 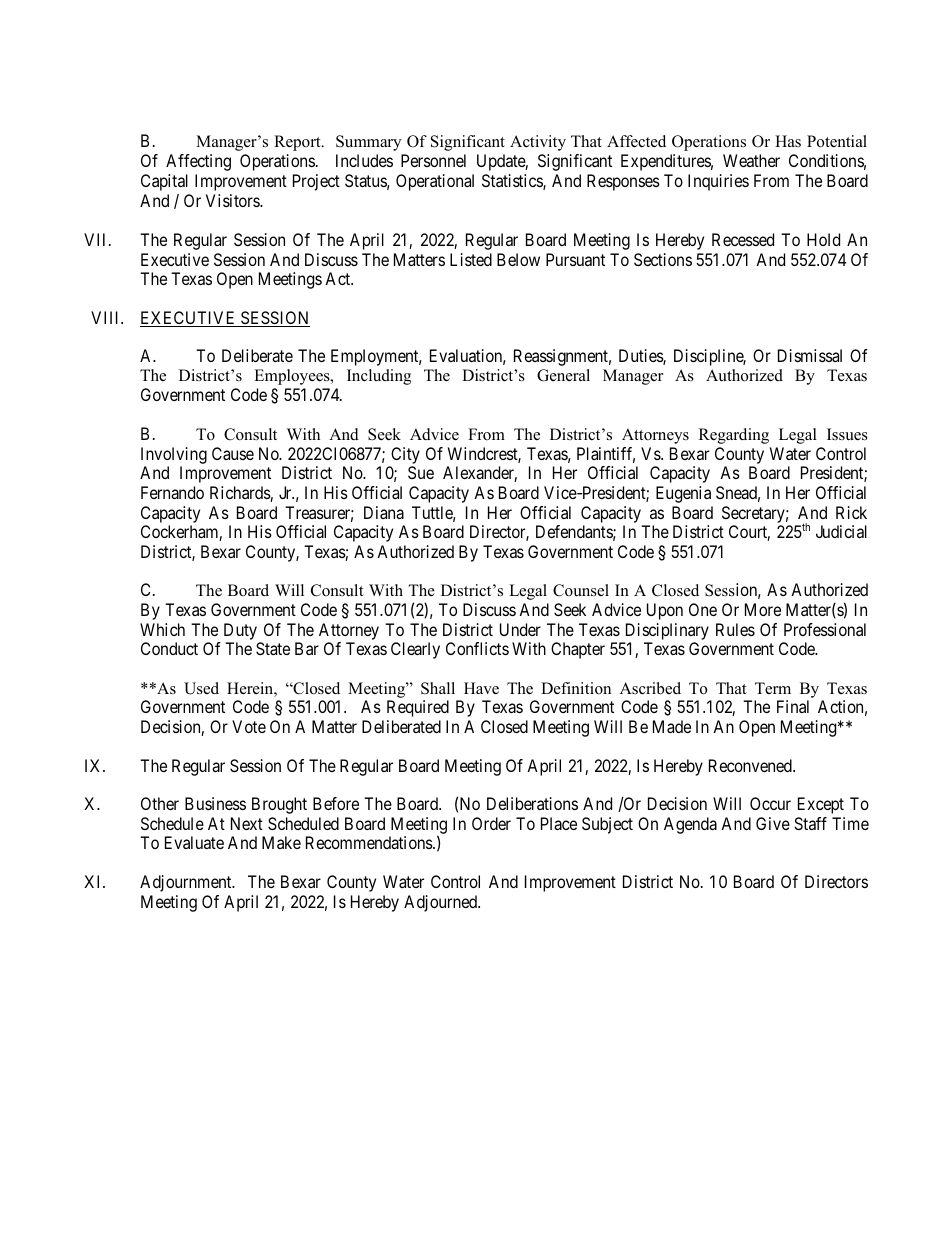 What do you see at coordinates (841, 531) in the screenshot?
I see `Judicial` at bounding box center [841, 531].
